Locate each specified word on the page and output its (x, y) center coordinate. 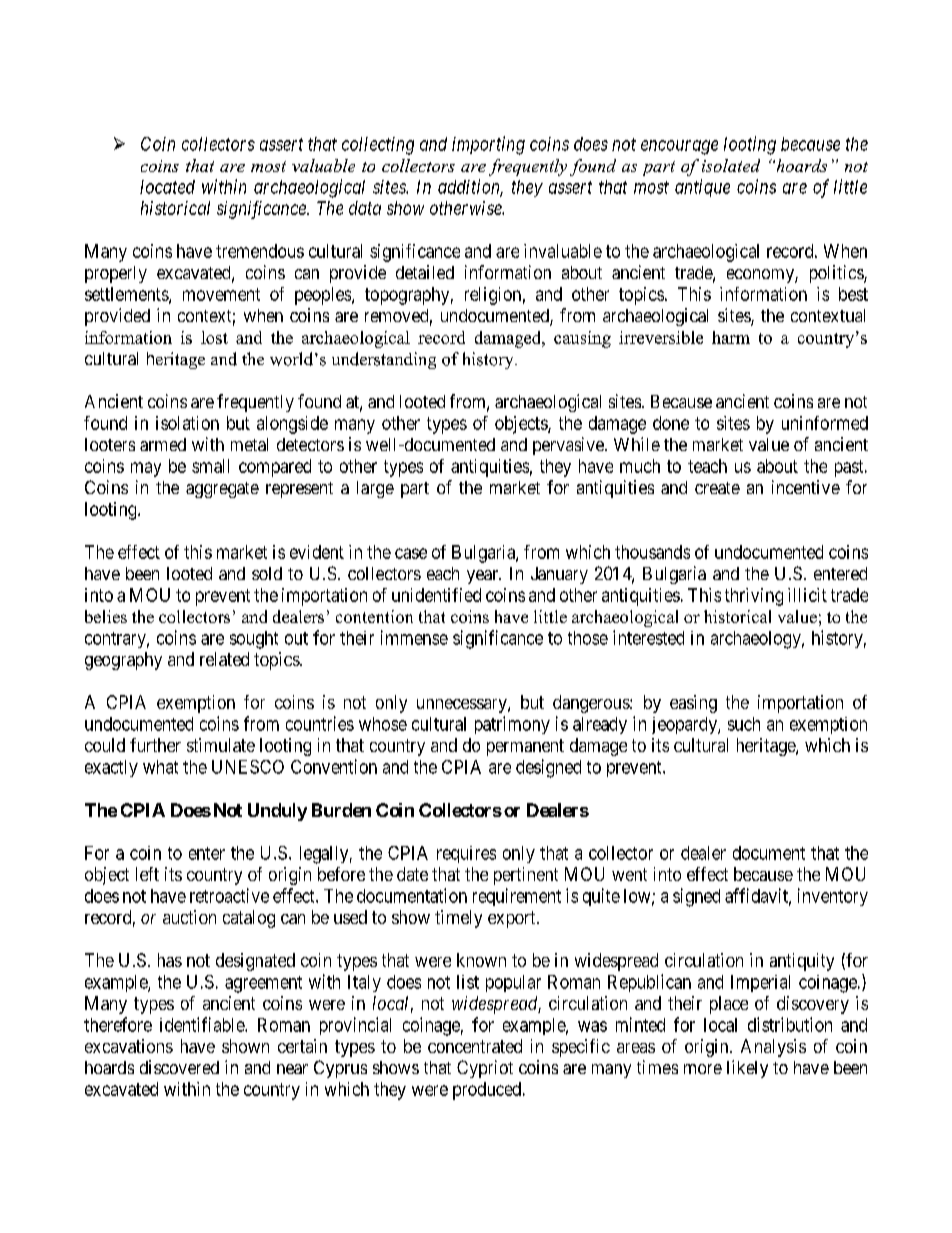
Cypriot (485, 1069)
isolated (731, 165)
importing (488, 145)
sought (254, 640)
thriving (754, 597)
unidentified (436, 595)
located (167, 187)
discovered (179, 1067)
